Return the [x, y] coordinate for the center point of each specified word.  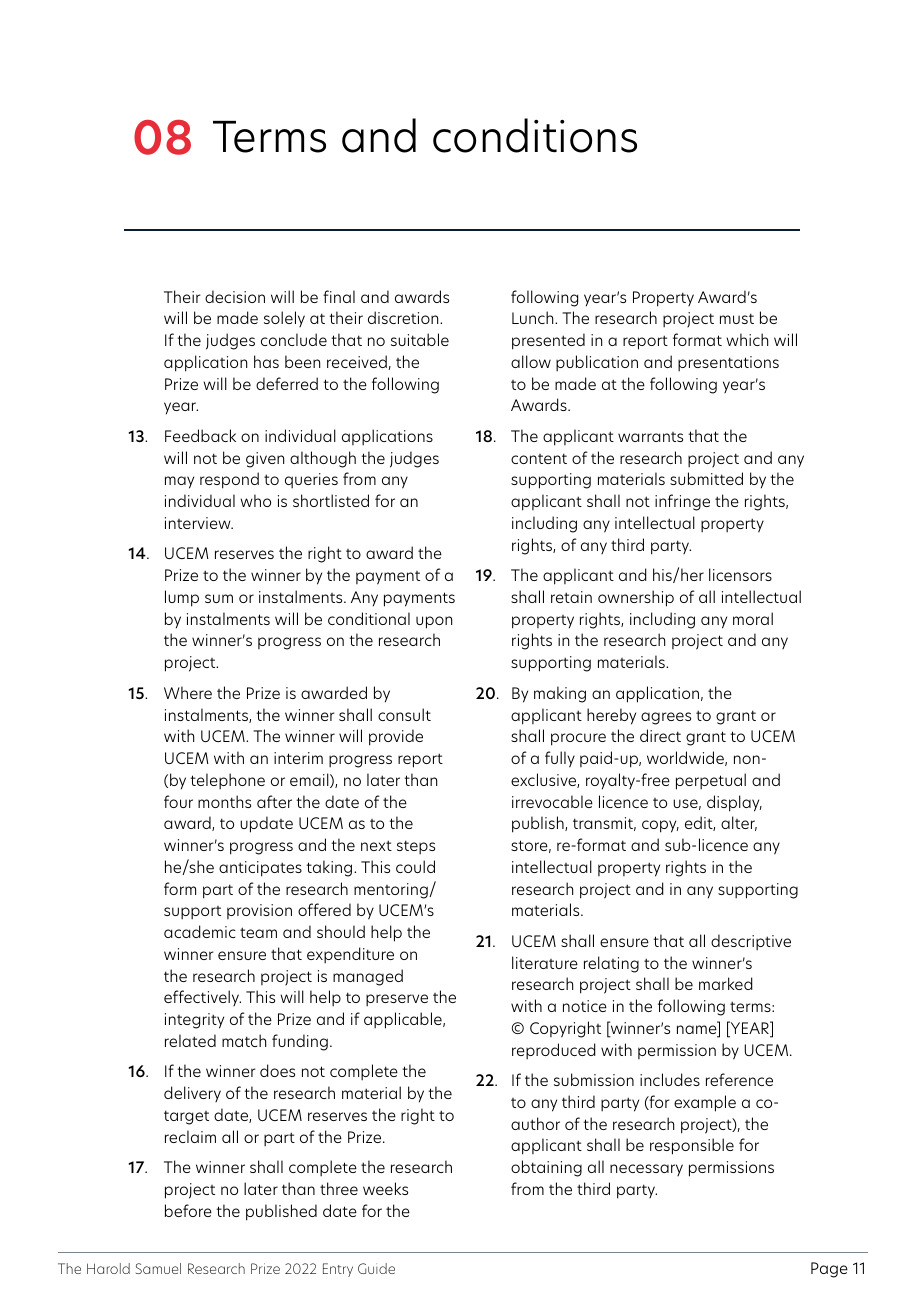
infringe [682, 502]
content [539, 458]
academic [200, 931]
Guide [376, 1268]
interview [199, 523]
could [415, 866]
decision [235, 296]
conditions [535, 135]
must [737, 318]
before [188, 1210]
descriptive [751, 942]
